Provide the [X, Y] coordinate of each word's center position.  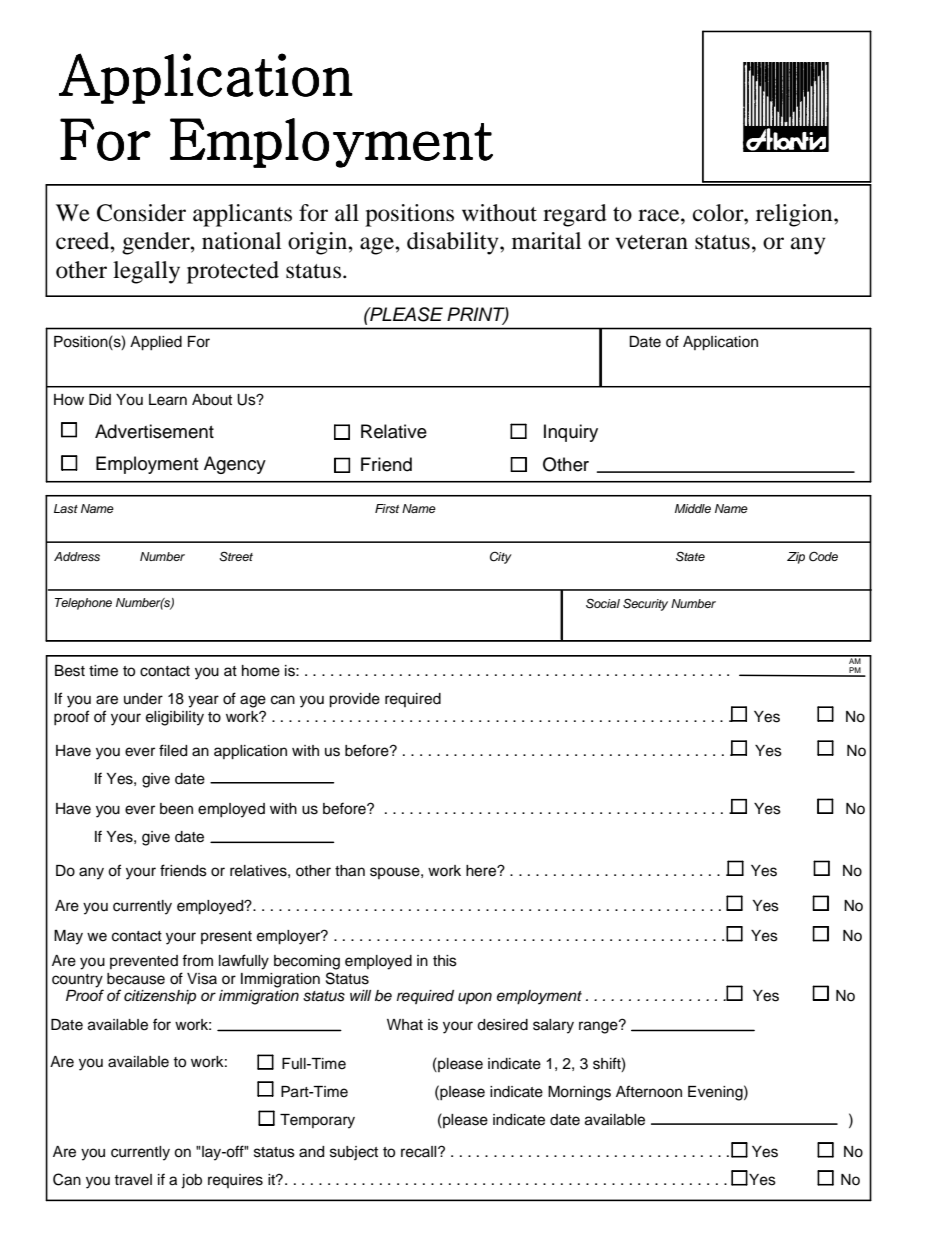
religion [795, 215]
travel [133, 1180]
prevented [144, 962]
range [599, 1027]
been [176, 809]
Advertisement [154, 431]
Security [645, 605]
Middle [693, 508]
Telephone [83, 604]
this [445, 961]
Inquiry [571, 433]
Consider [141, 213]
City [501, 558]
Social [603, 603]
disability [454, 243]
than [350, 871]
